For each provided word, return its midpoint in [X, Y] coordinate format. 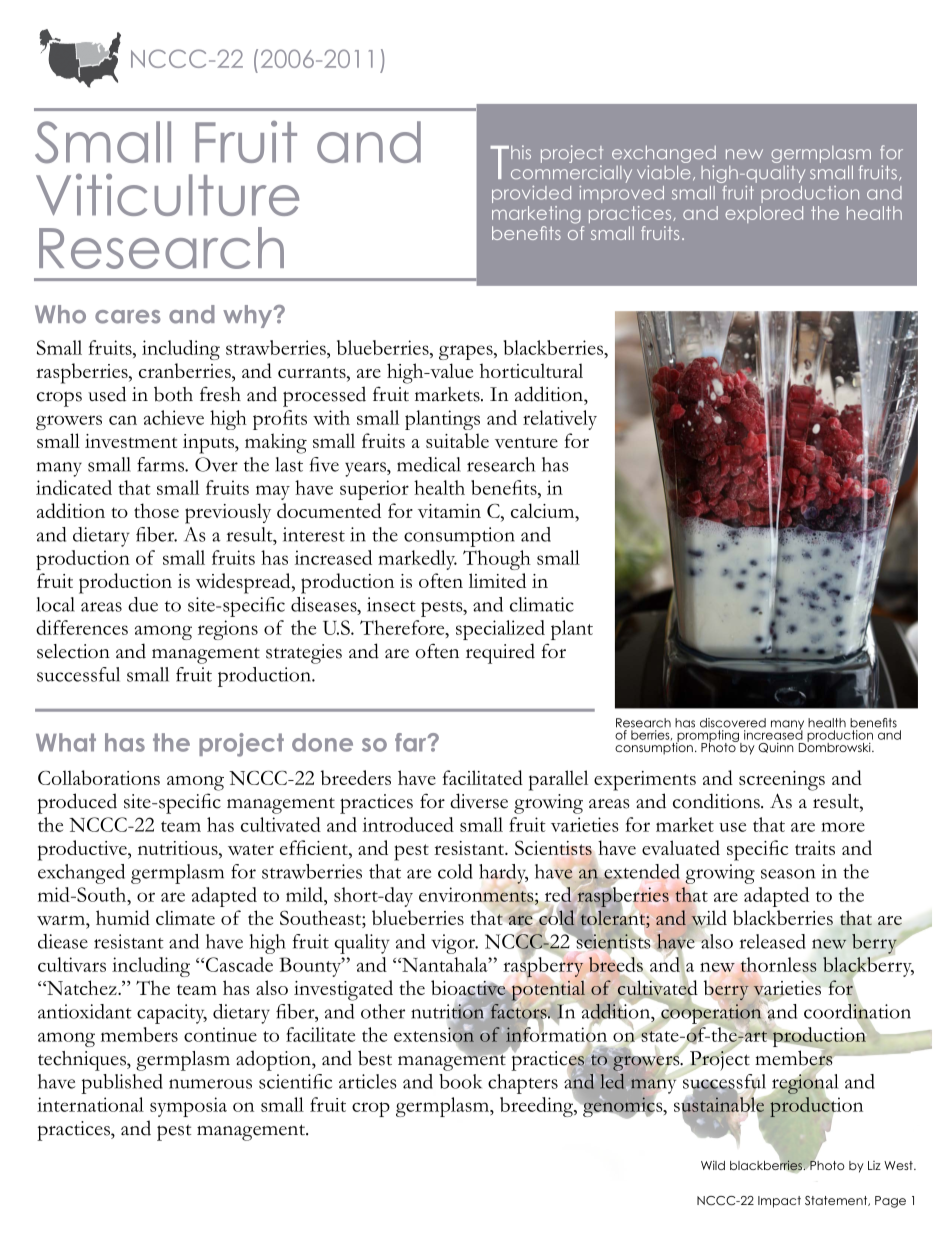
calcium [544, 512]
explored [764, 214]
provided [531, 194]
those [156, 510]
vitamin [449, 511]
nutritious [179, 849]
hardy [503, 874]
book [460, 1081]
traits [815, 848]
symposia [188, 1107]
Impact [779, 1202]
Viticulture [167, 195]
